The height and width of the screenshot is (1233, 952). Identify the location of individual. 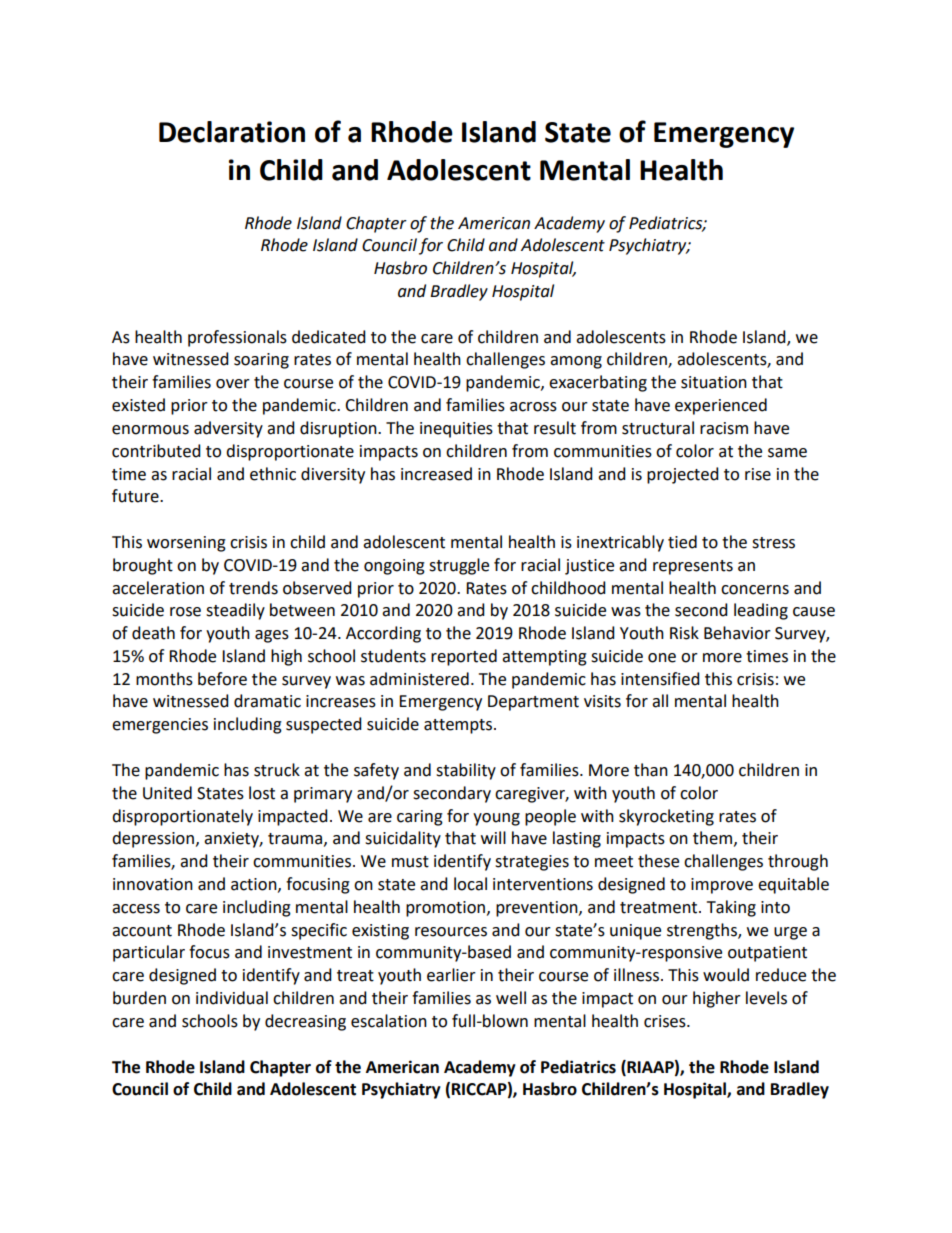
(232, 998).
